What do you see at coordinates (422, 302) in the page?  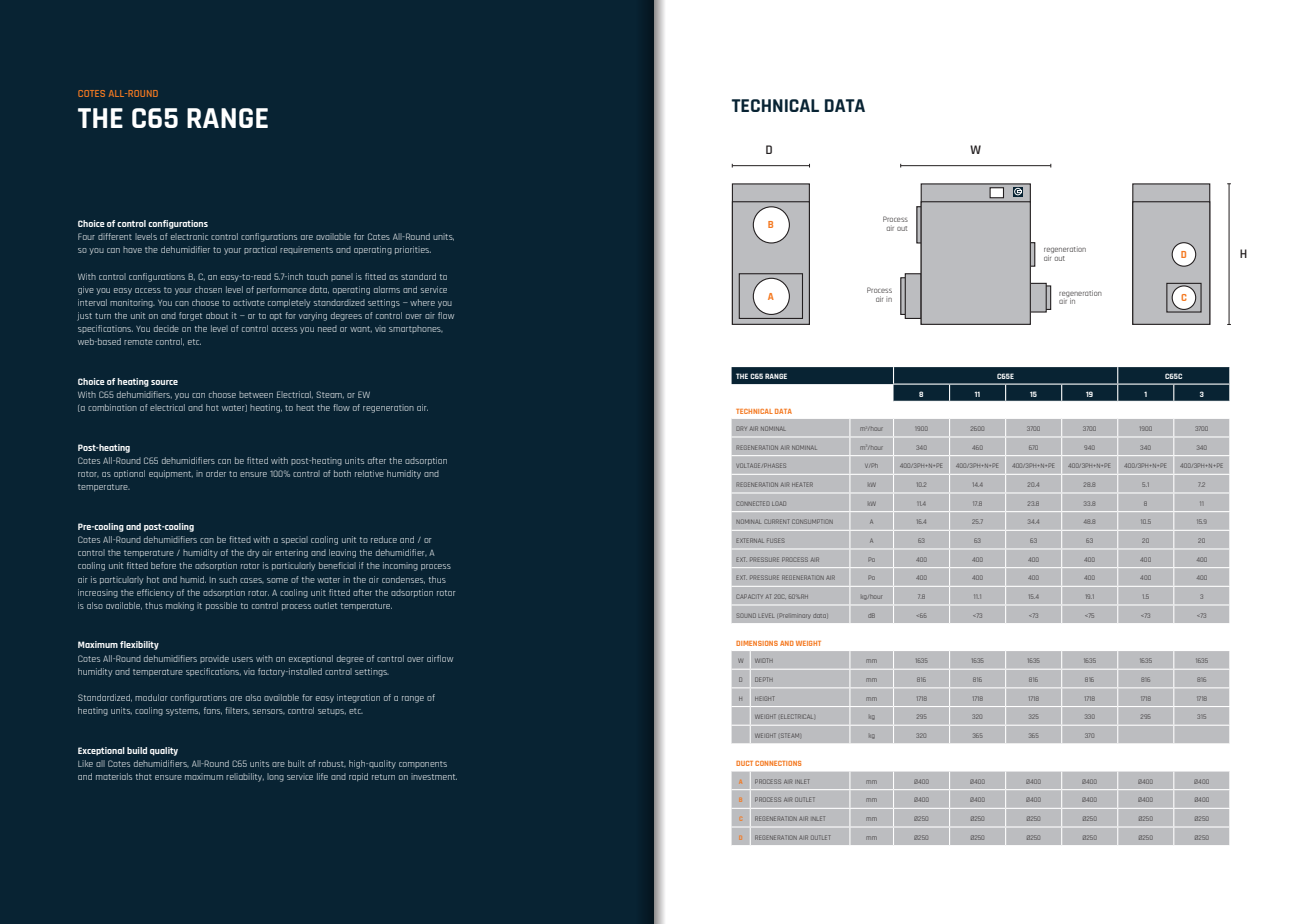 I see `where` at bounding box center [422, 302].
